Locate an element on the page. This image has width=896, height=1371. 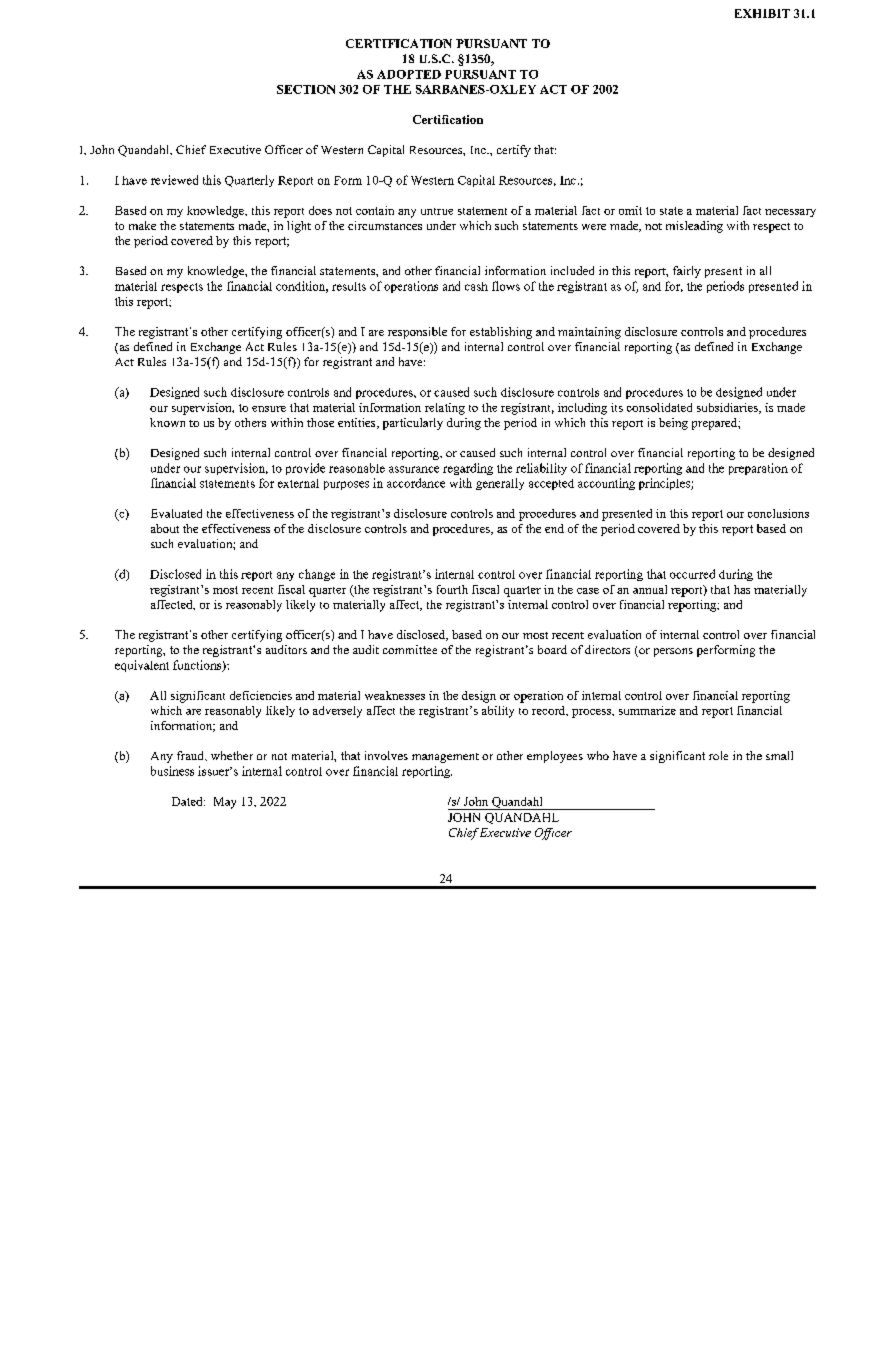
SECTION is located at coordinates (306, 89).
